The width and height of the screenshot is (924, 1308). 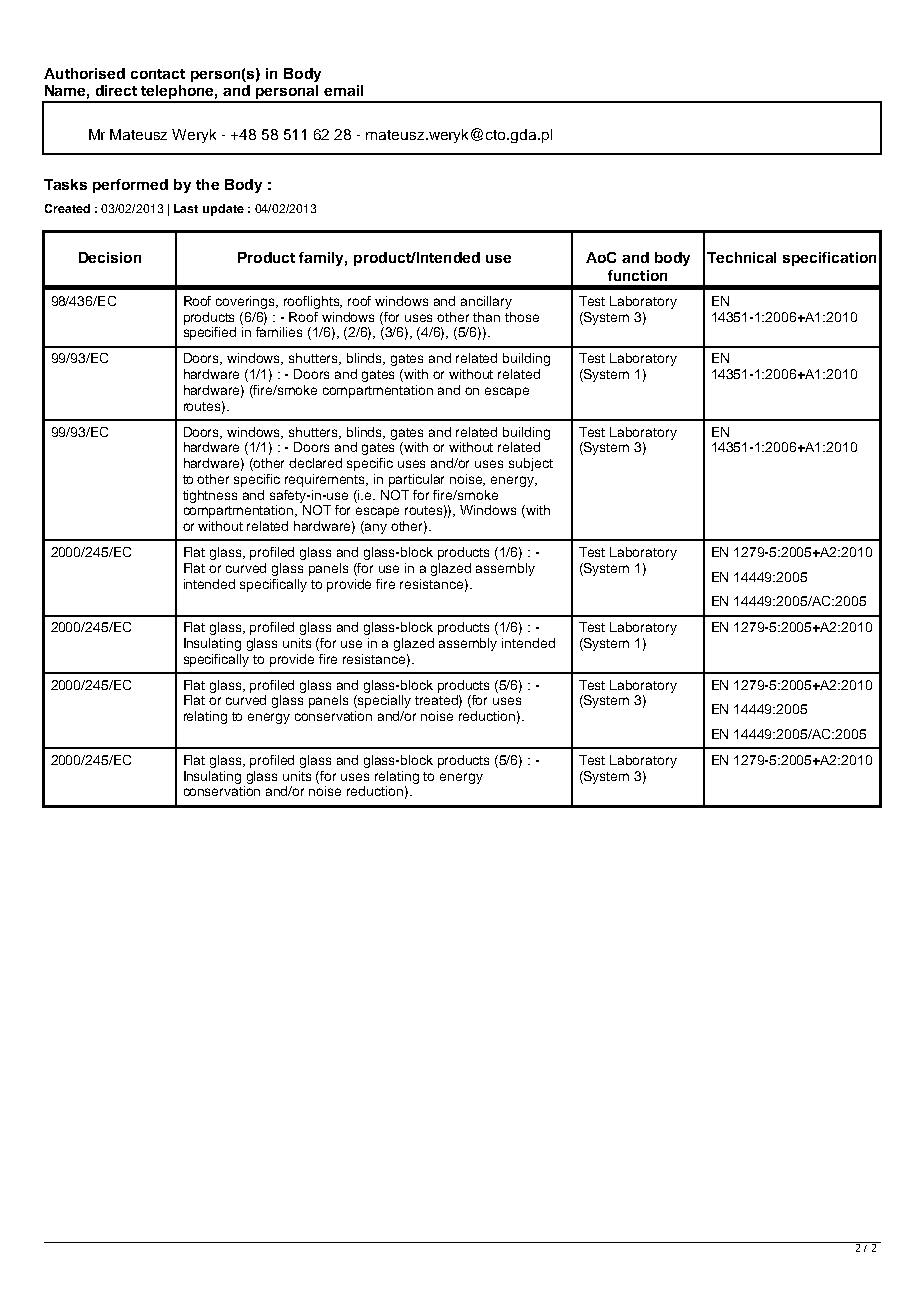 What do you see at coordinates (531, 464) in the screenshot?
I see `subject` at bounding box center [531, 464].
